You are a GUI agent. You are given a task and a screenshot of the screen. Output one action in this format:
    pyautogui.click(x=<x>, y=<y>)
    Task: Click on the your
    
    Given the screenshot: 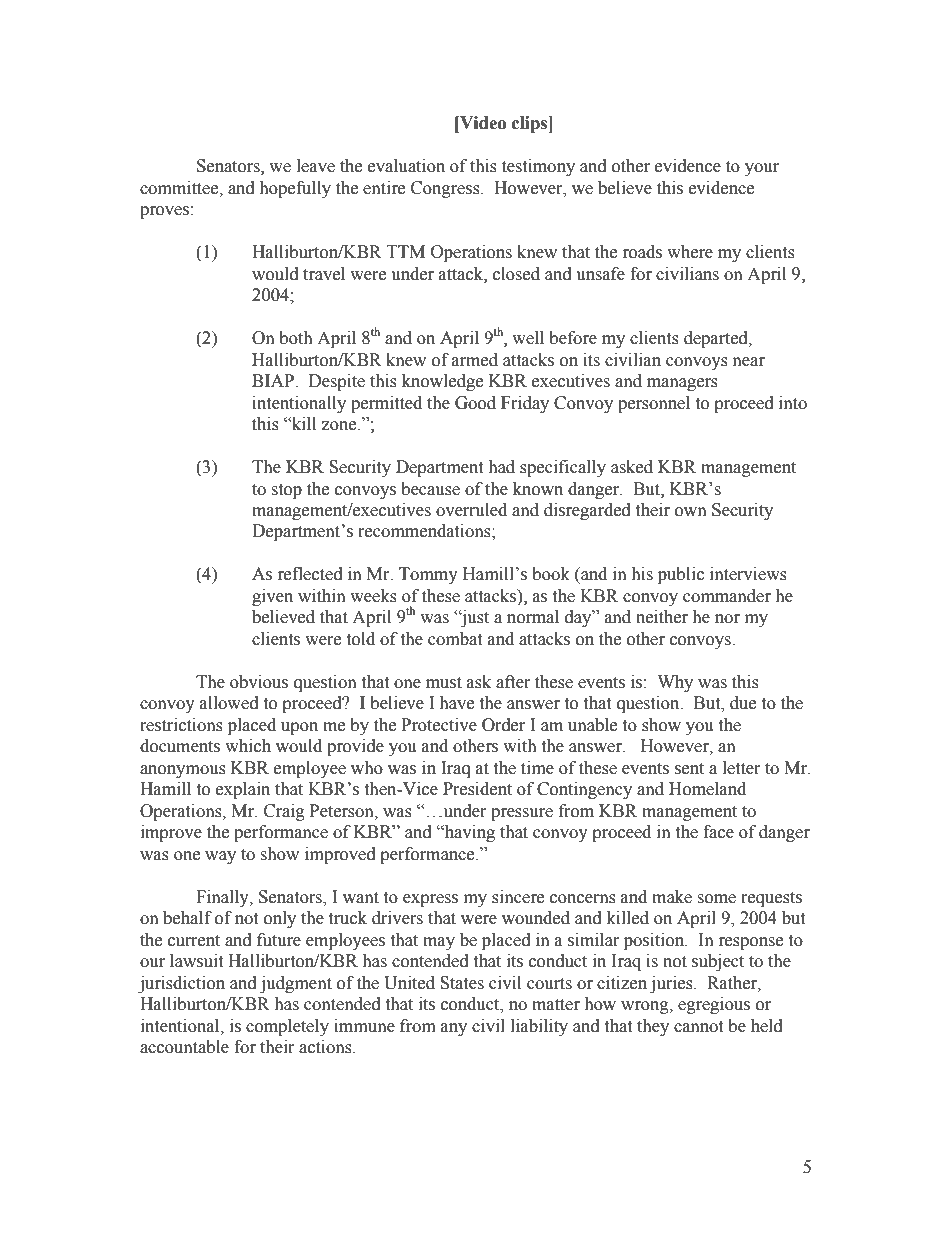 What is the action you would take?
    pyautogui.click(x=762, y=169)
